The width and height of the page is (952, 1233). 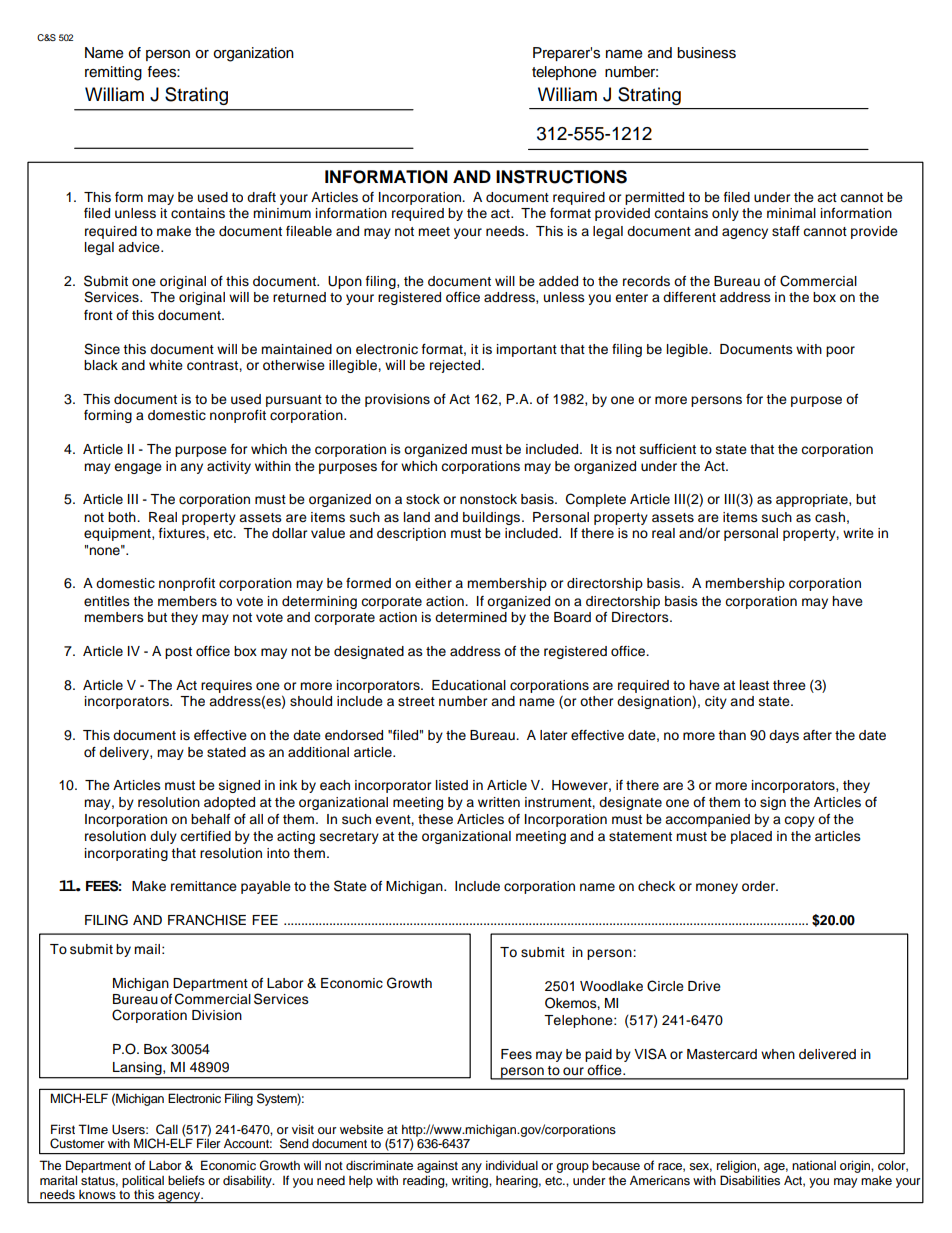 What do you see at coordinates (126, 854) in the page?
I see `incorporating` at bounding box center [126, 854].
